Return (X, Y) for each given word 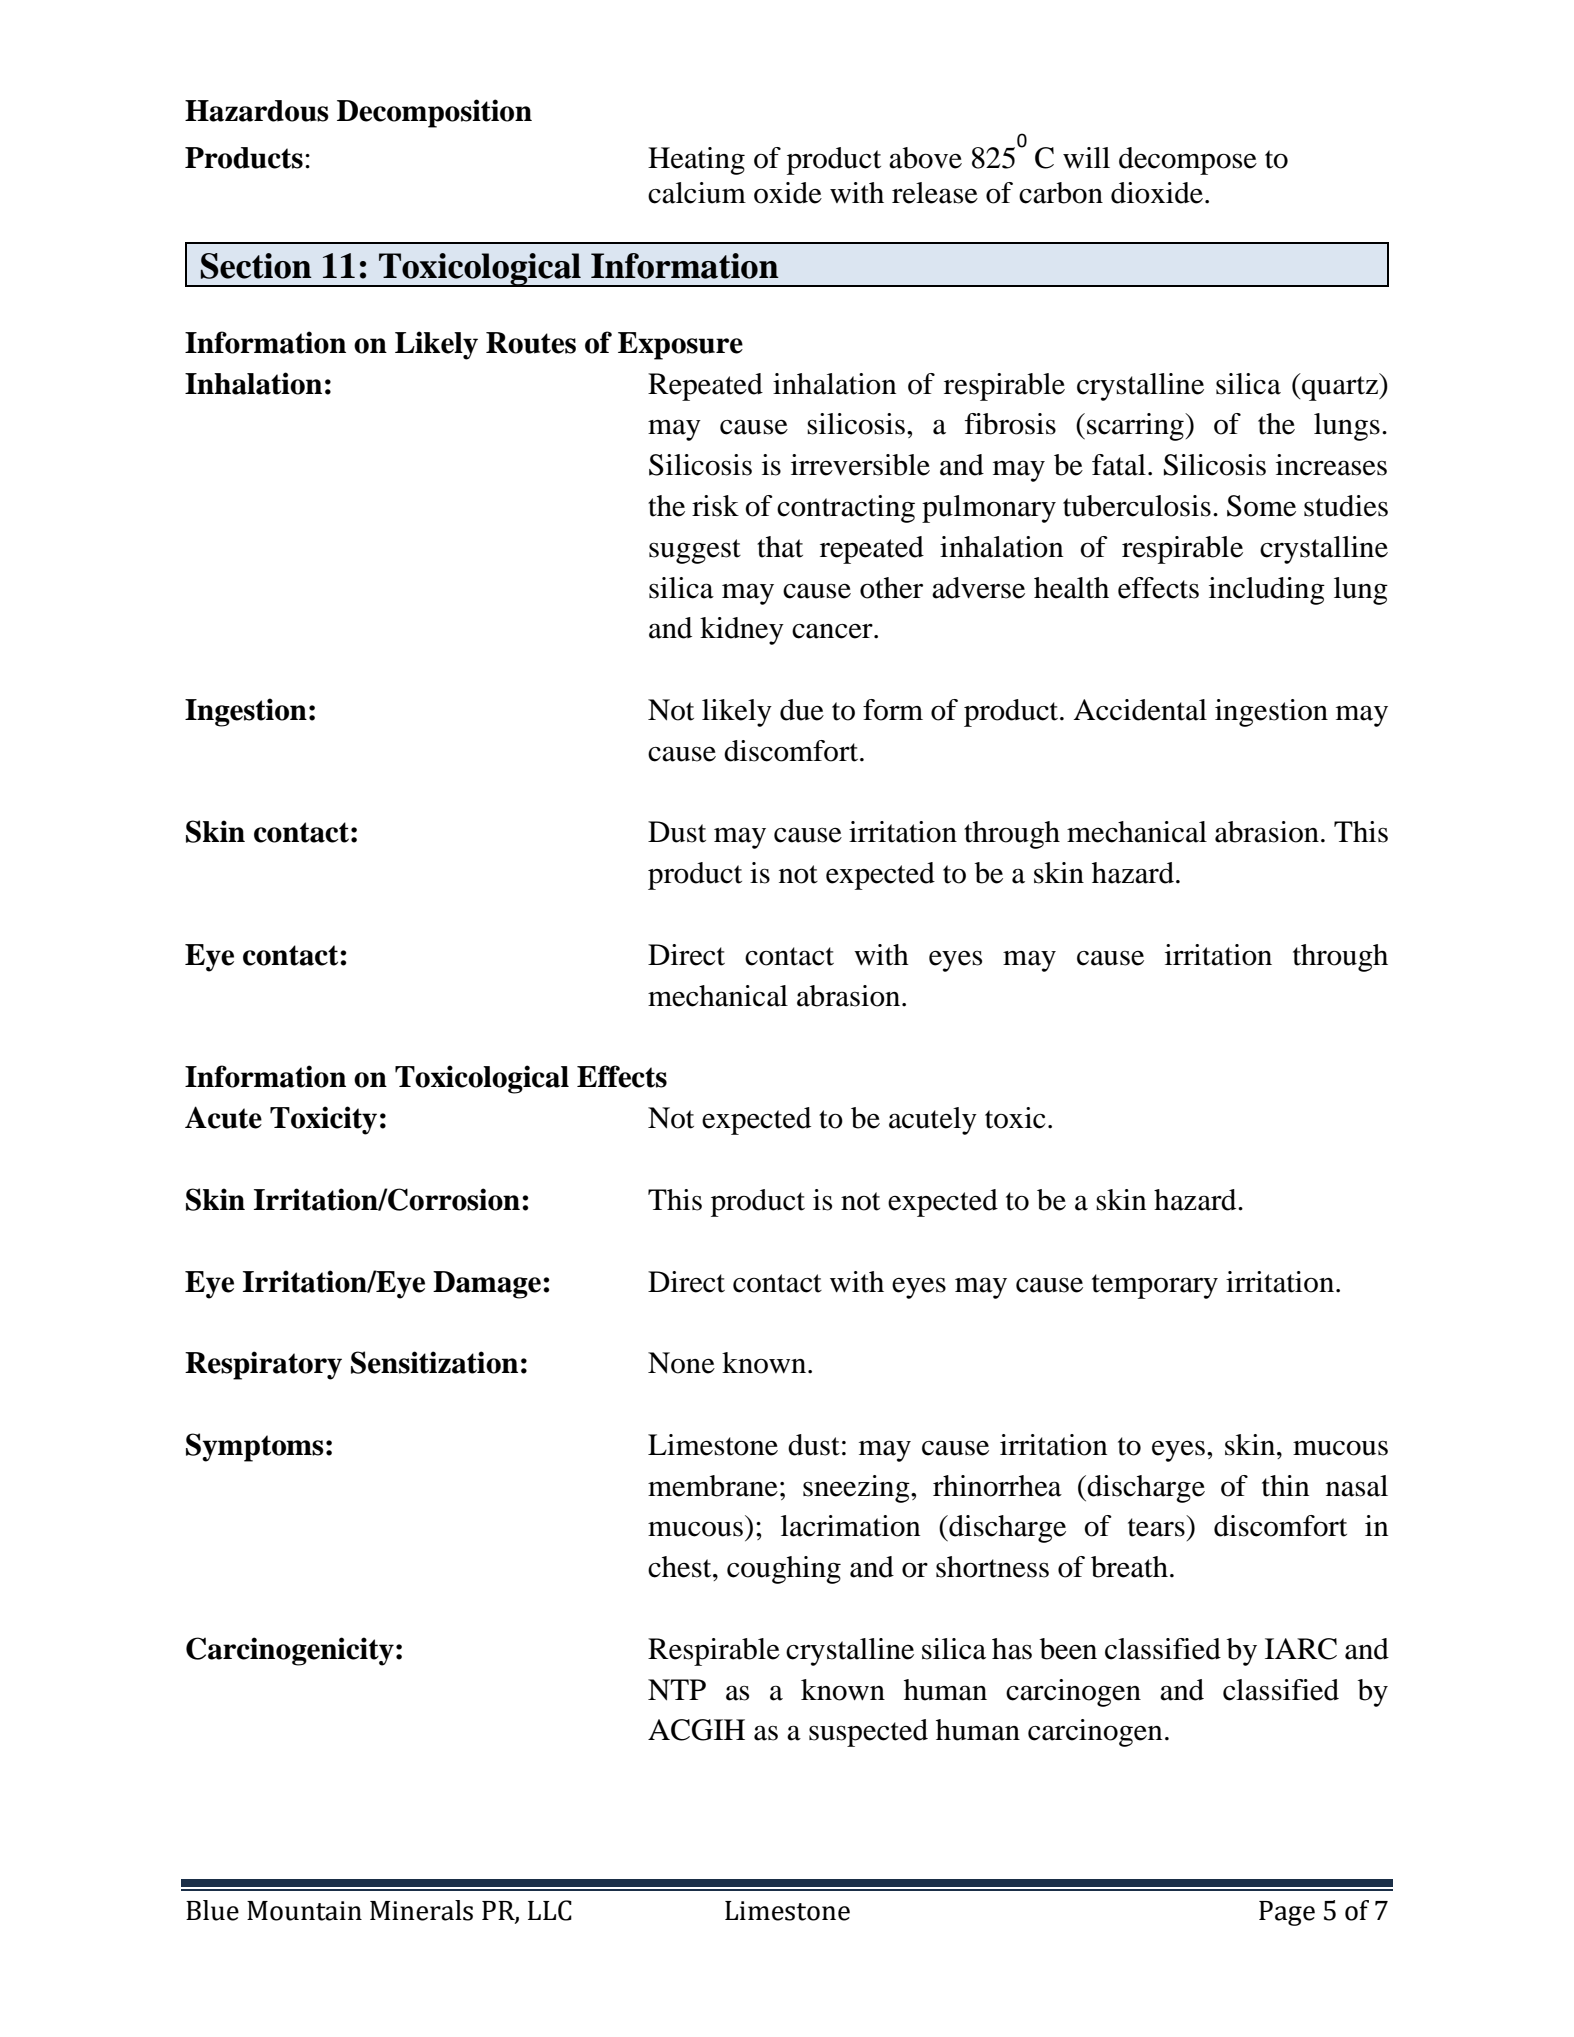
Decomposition (434, 113)
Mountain (304, 1911)
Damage (488, 1285)
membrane (713, 1486)
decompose (1188, 161)
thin (1285, 1486)
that (780, 547)
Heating (696, 161)
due (802, 710)
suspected (868, 1733)
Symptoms (255, 1447)
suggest (695, 551)
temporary (1155, 1286)
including (1267, 591)
